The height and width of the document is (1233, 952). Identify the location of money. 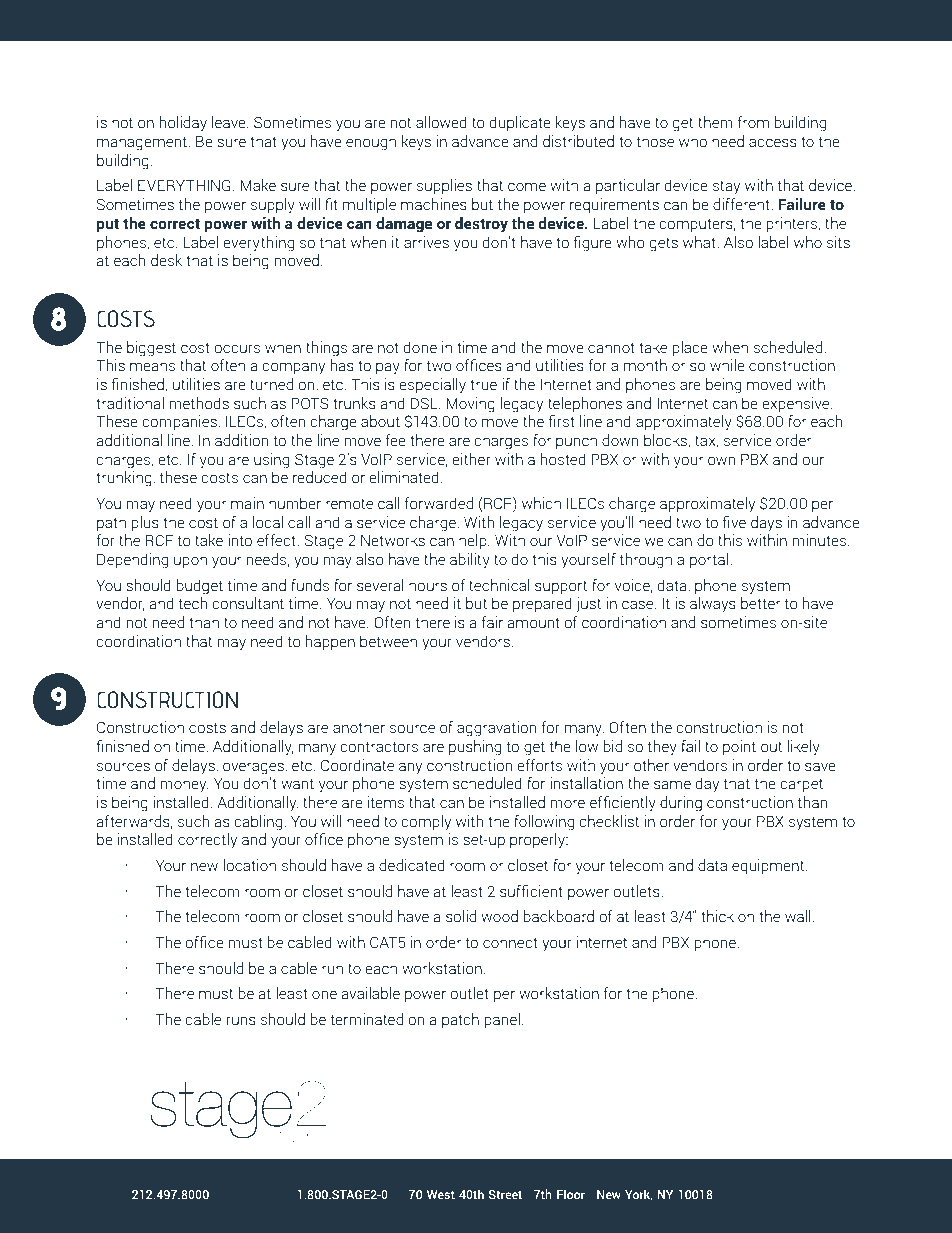
(184, 786).
